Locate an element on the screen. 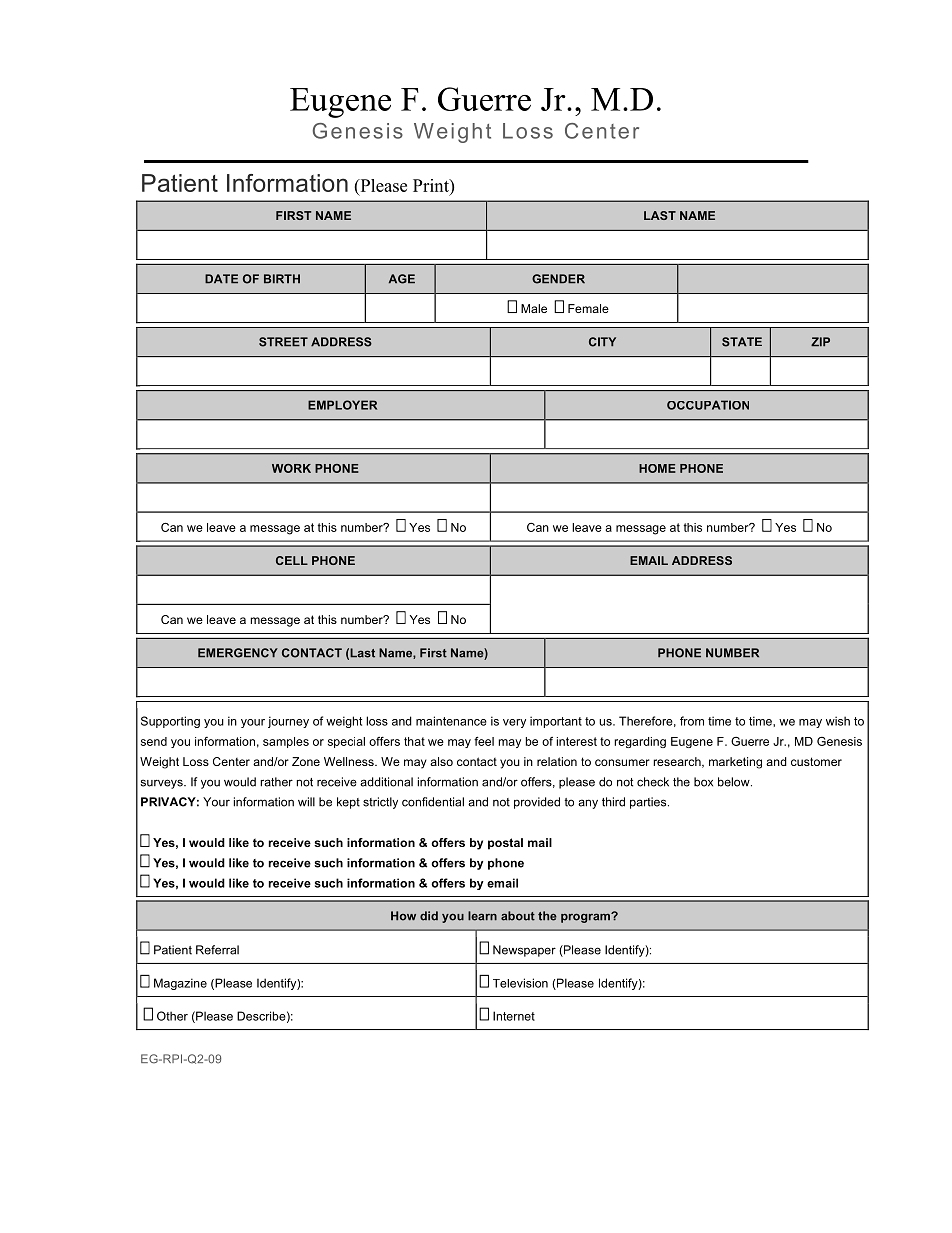  STATE is located at coordinates (742, 342).
